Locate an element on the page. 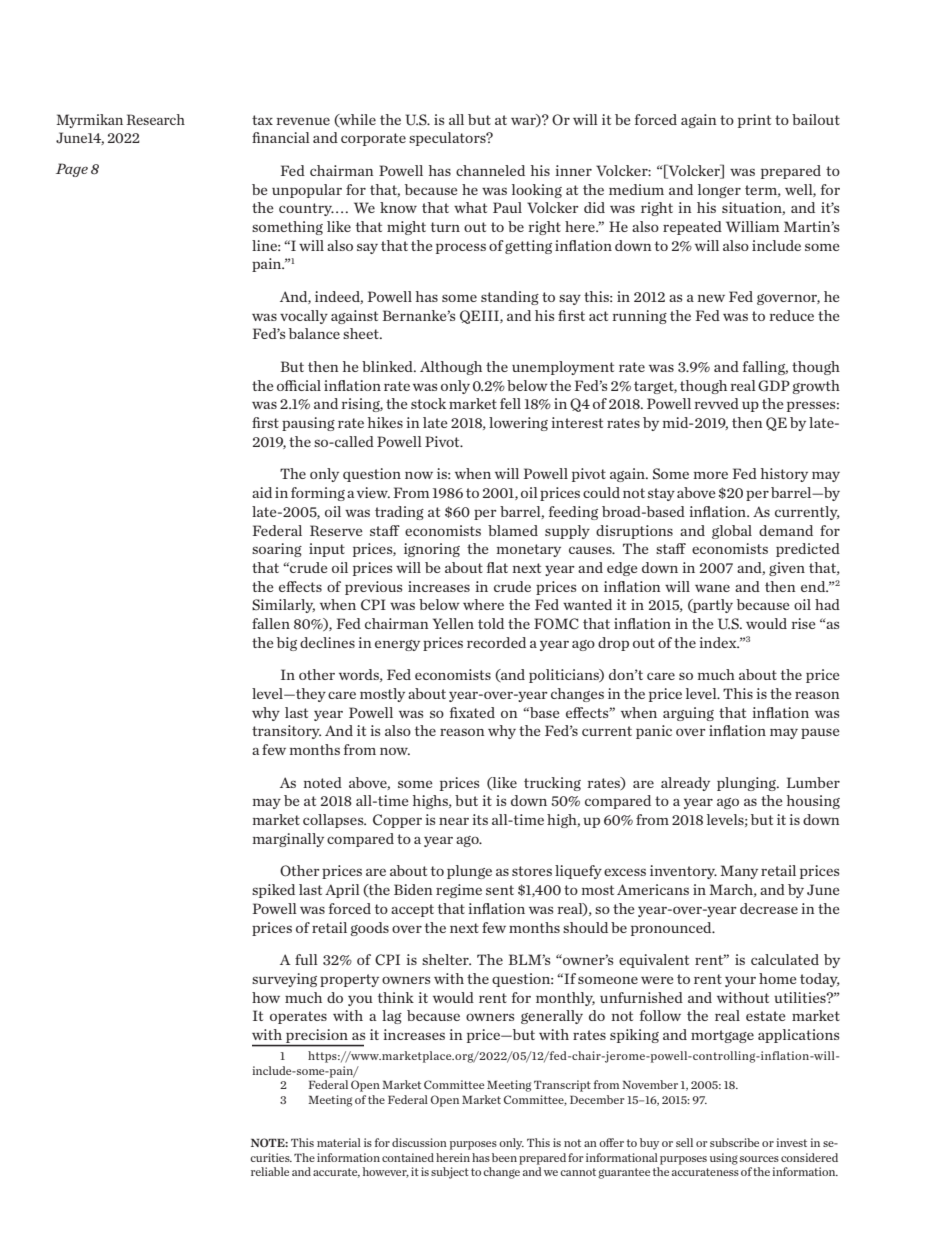 This image has height=1233, width=952. print is located at coordinates (754, 121).
